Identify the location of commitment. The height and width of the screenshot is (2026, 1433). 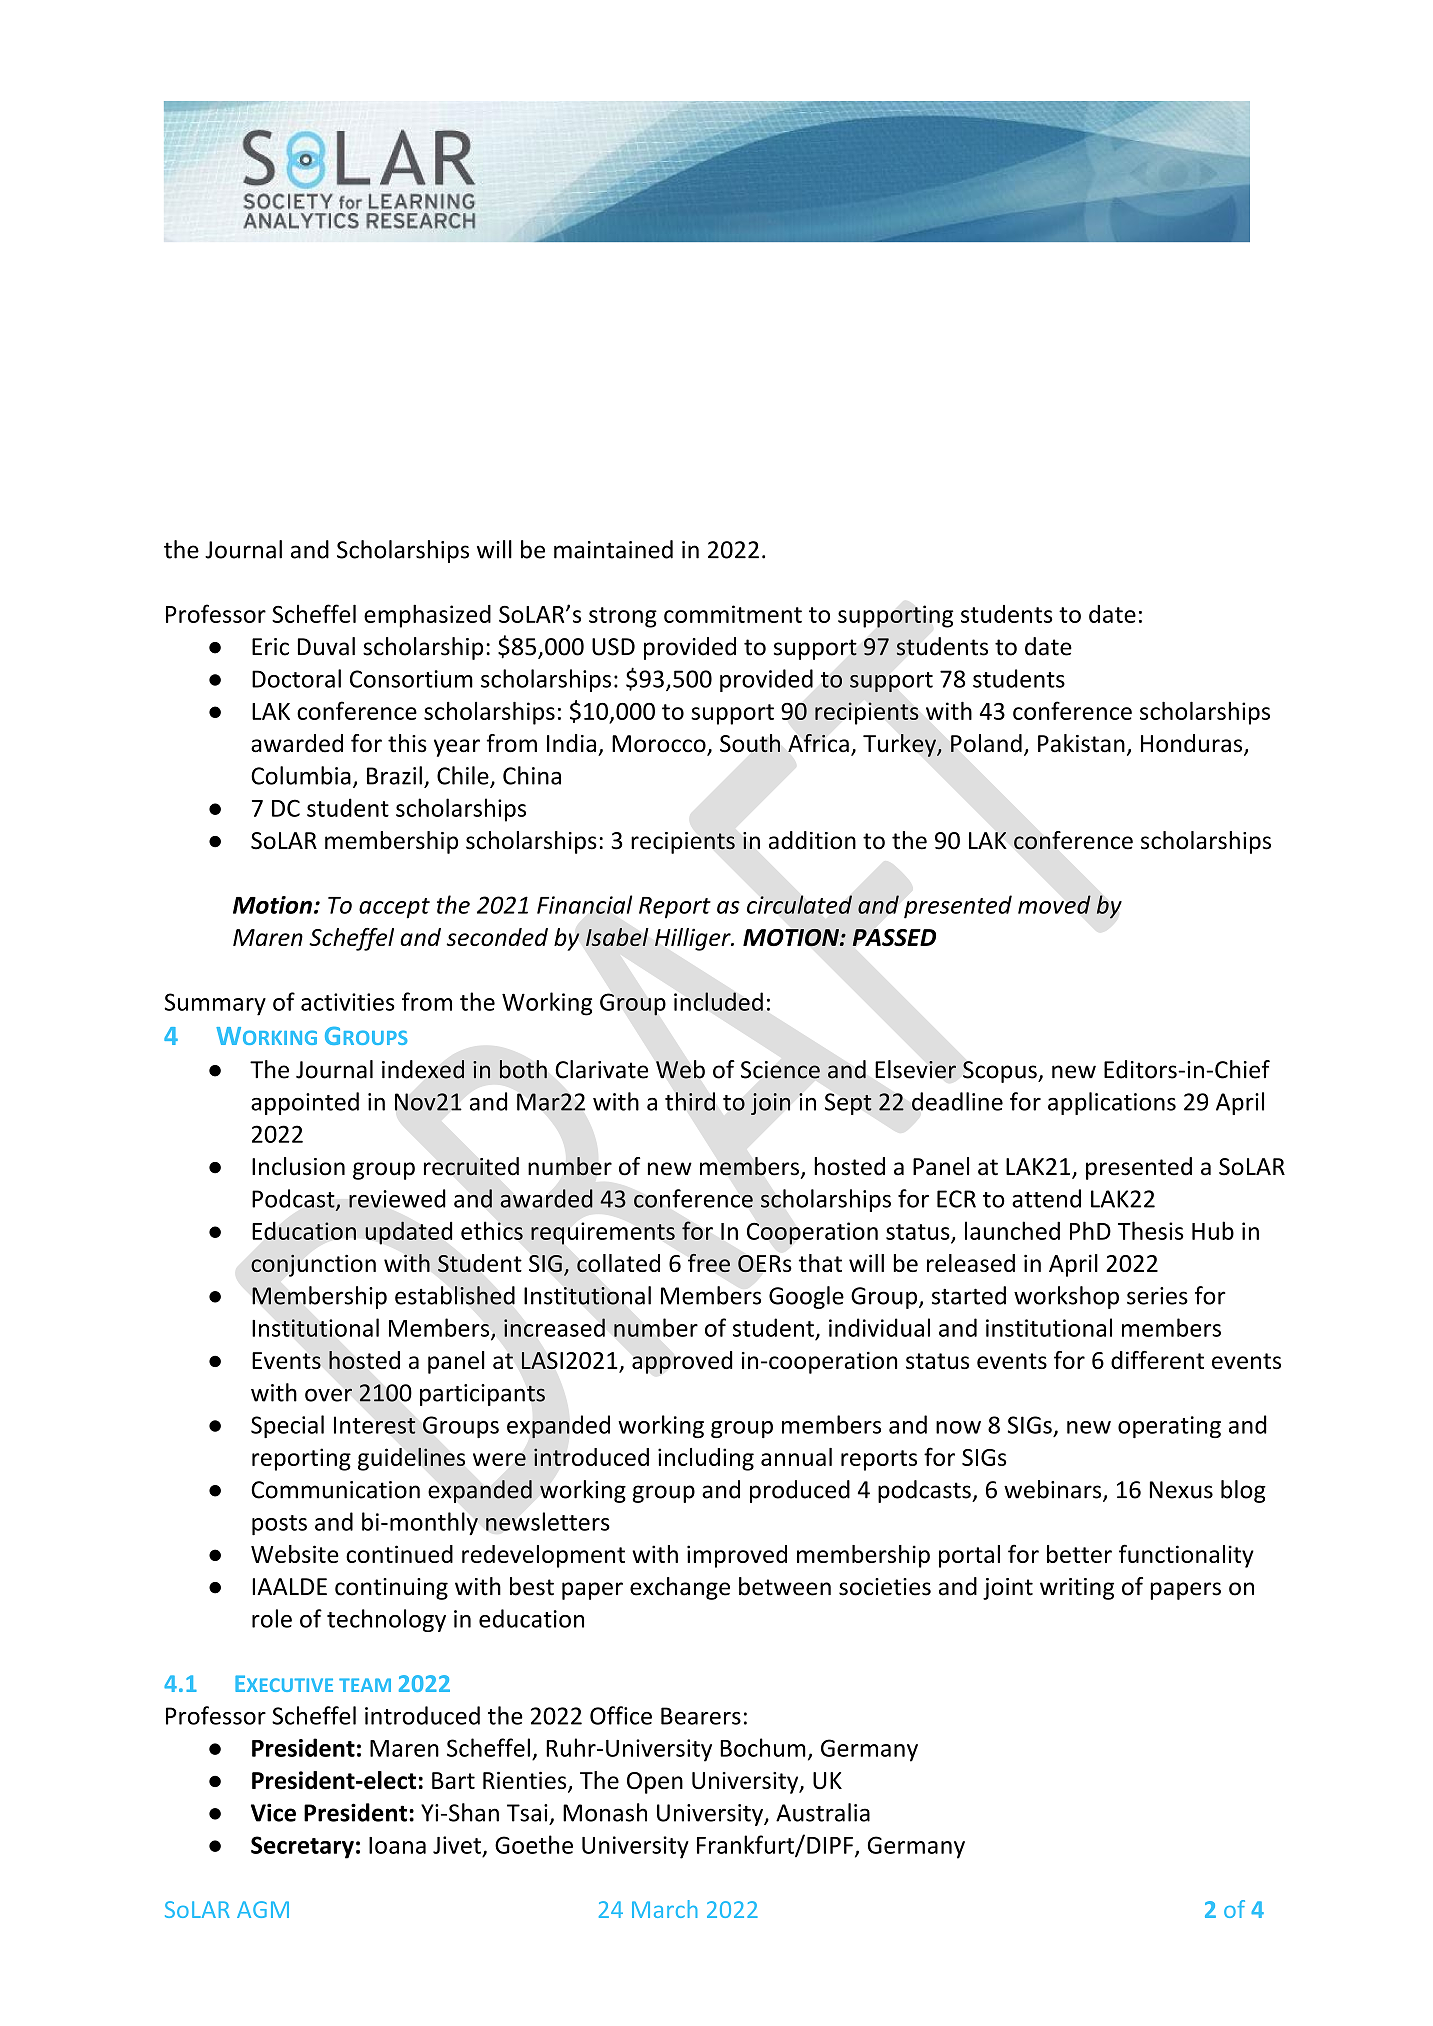
(733, 614).
